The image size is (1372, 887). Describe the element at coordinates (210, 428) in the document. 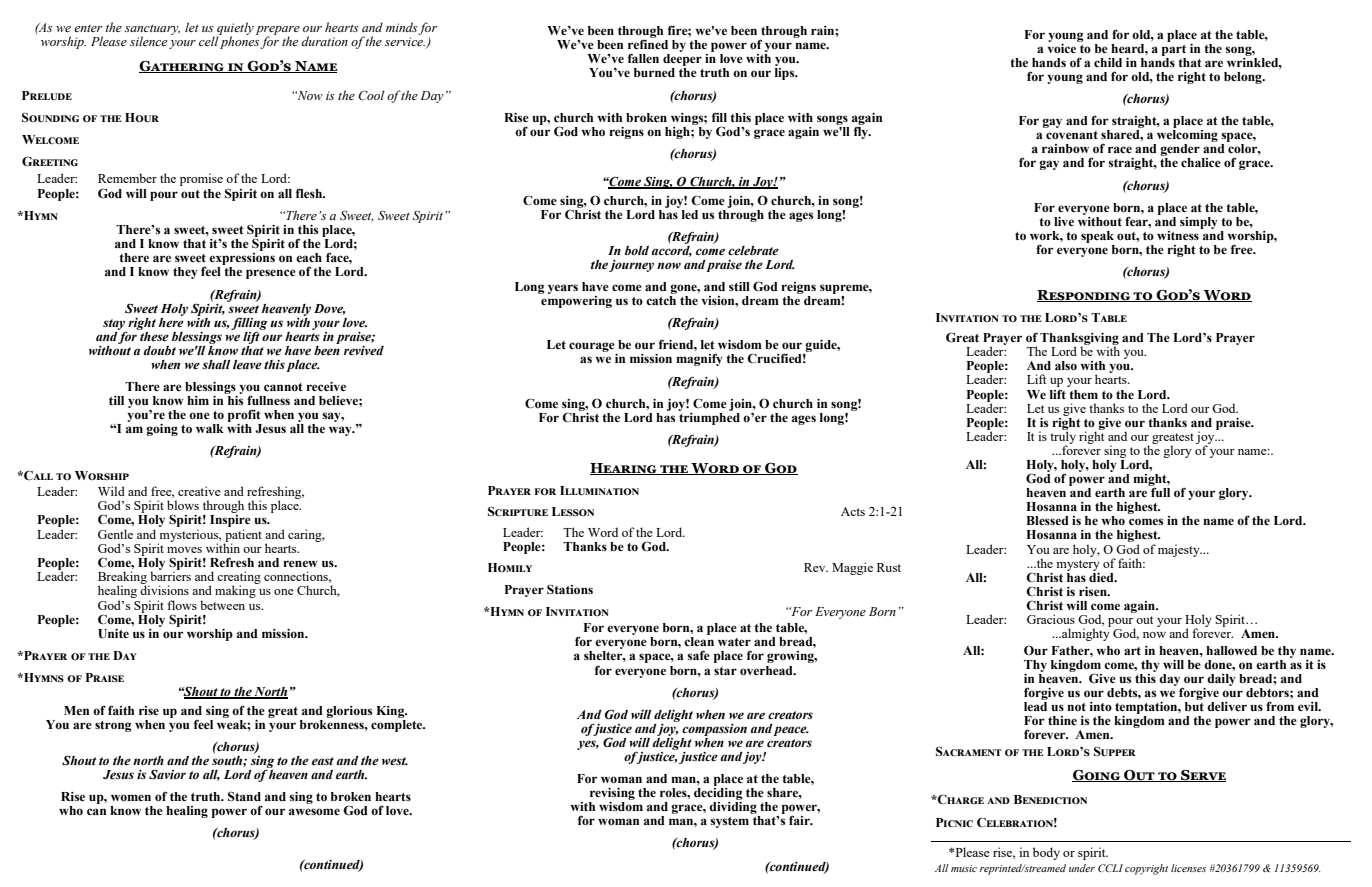

I see `walk` at that location.
